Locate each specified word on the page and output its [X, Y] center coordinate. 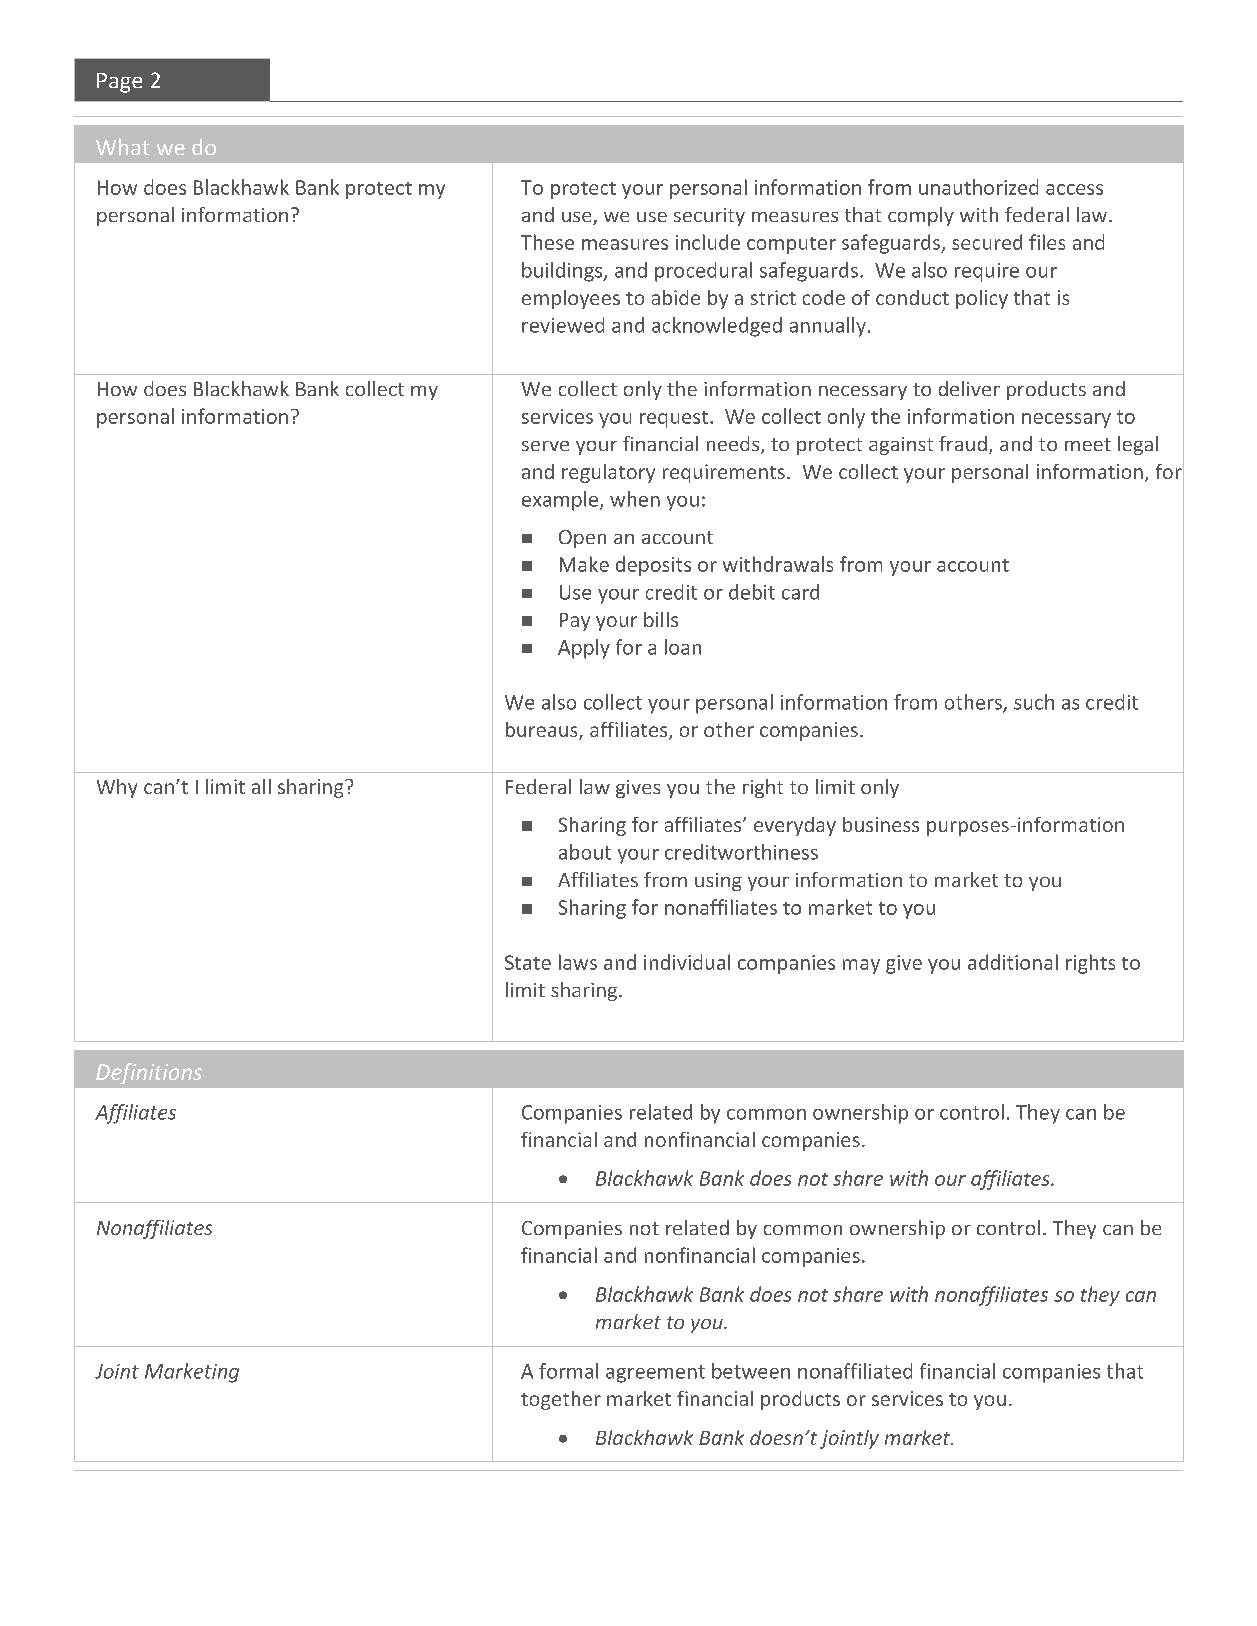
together [561, 1400]
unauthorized [978, 187]
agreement [655, 1374]
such [1034, 702]
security [709, 217]
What [122, 146]
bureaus [543, 731]
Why [117, 788]
